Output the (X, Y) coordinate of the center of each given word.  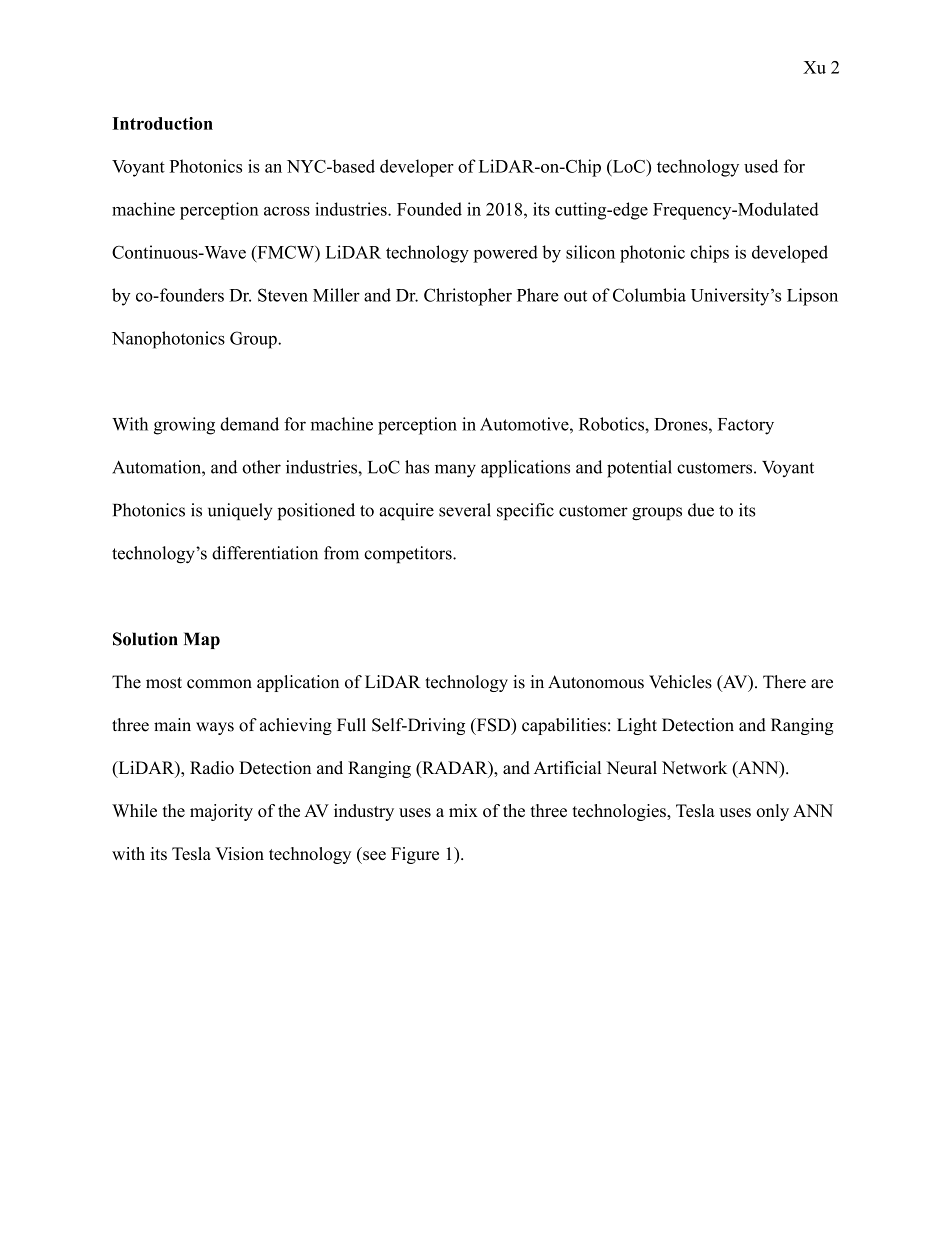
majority (221, 812)
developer (417, 168)
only (772, 812)
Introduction (162, 123)
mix (463, 810)
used (761, 166)
